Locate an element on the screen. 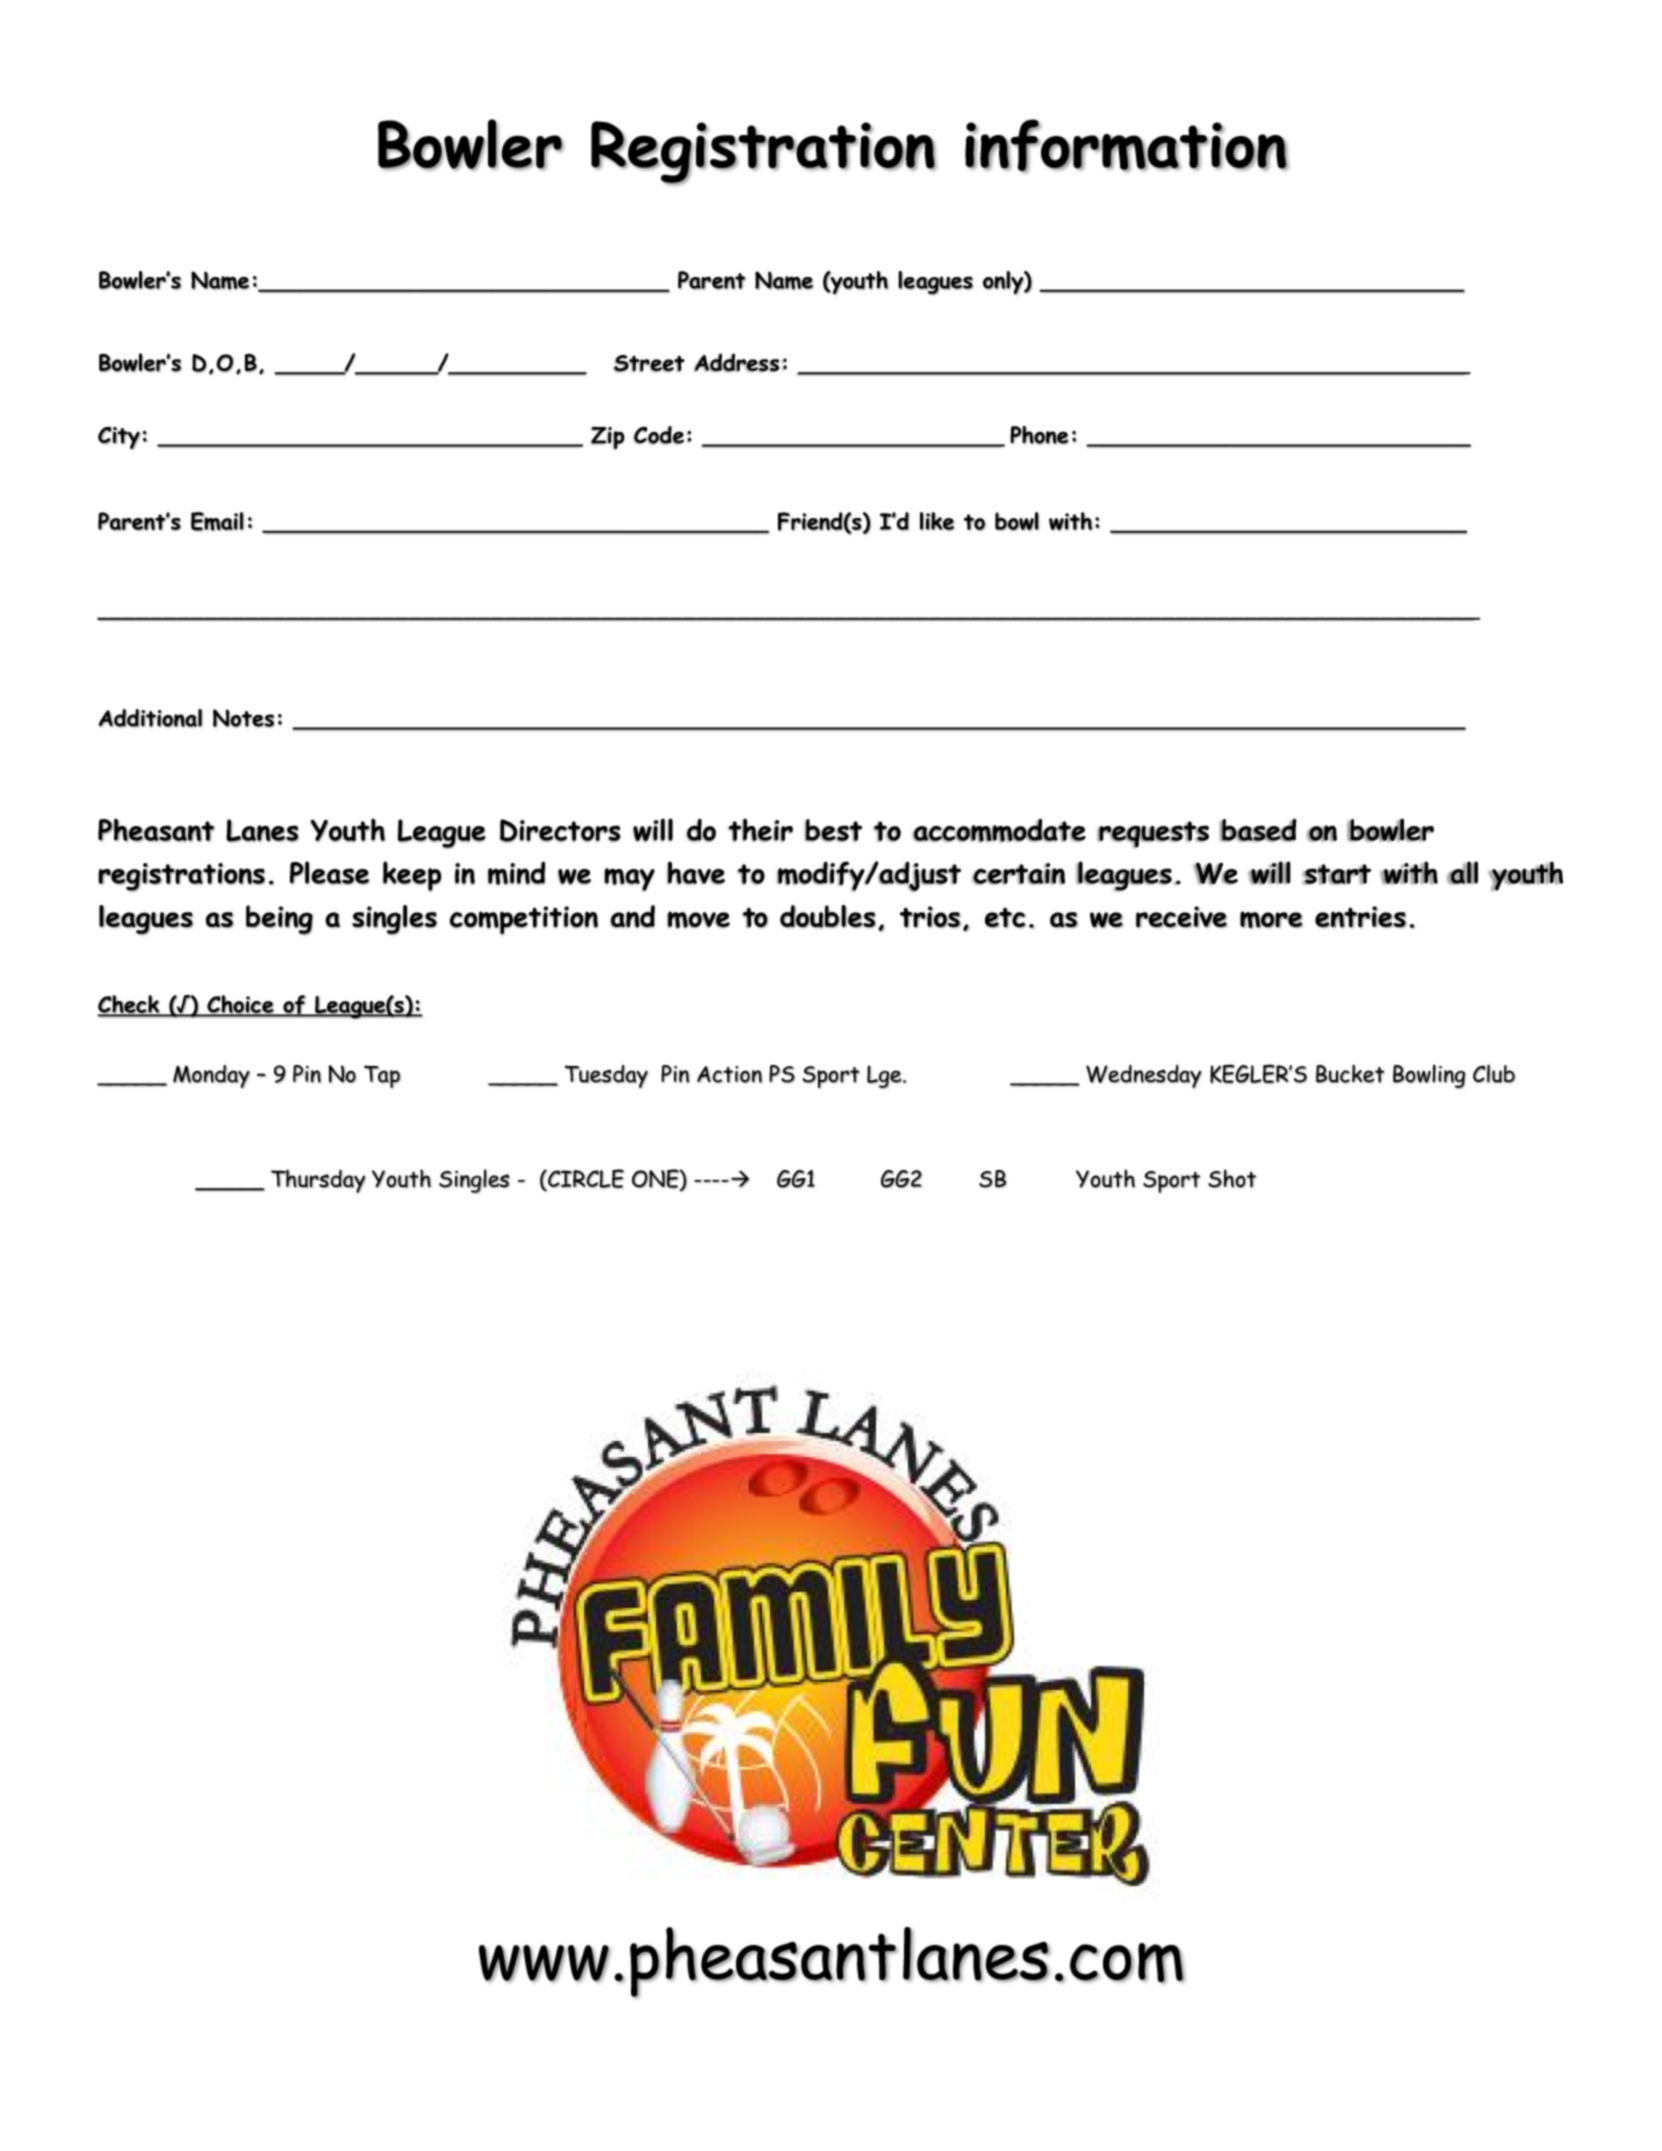 The width and height of the screenshot is (1662, 2151). Phone is located at coordinates (1039, 435).
